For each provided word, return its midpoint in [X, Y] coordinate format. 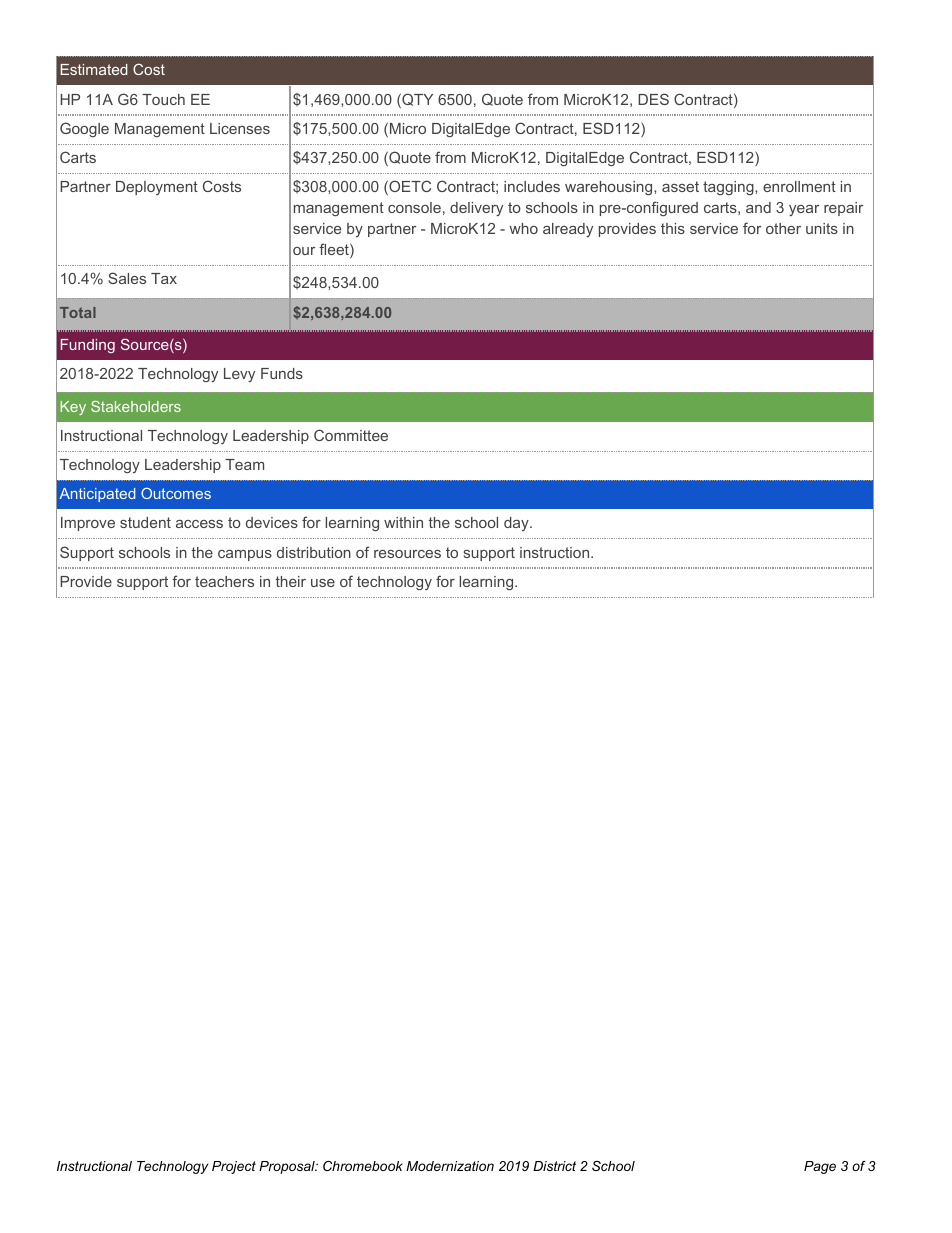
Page [820, 1167]
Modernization [450, 1166]
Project [234, 1167]
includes [532, 186]
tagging [729, 188]
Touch [163, 99]
